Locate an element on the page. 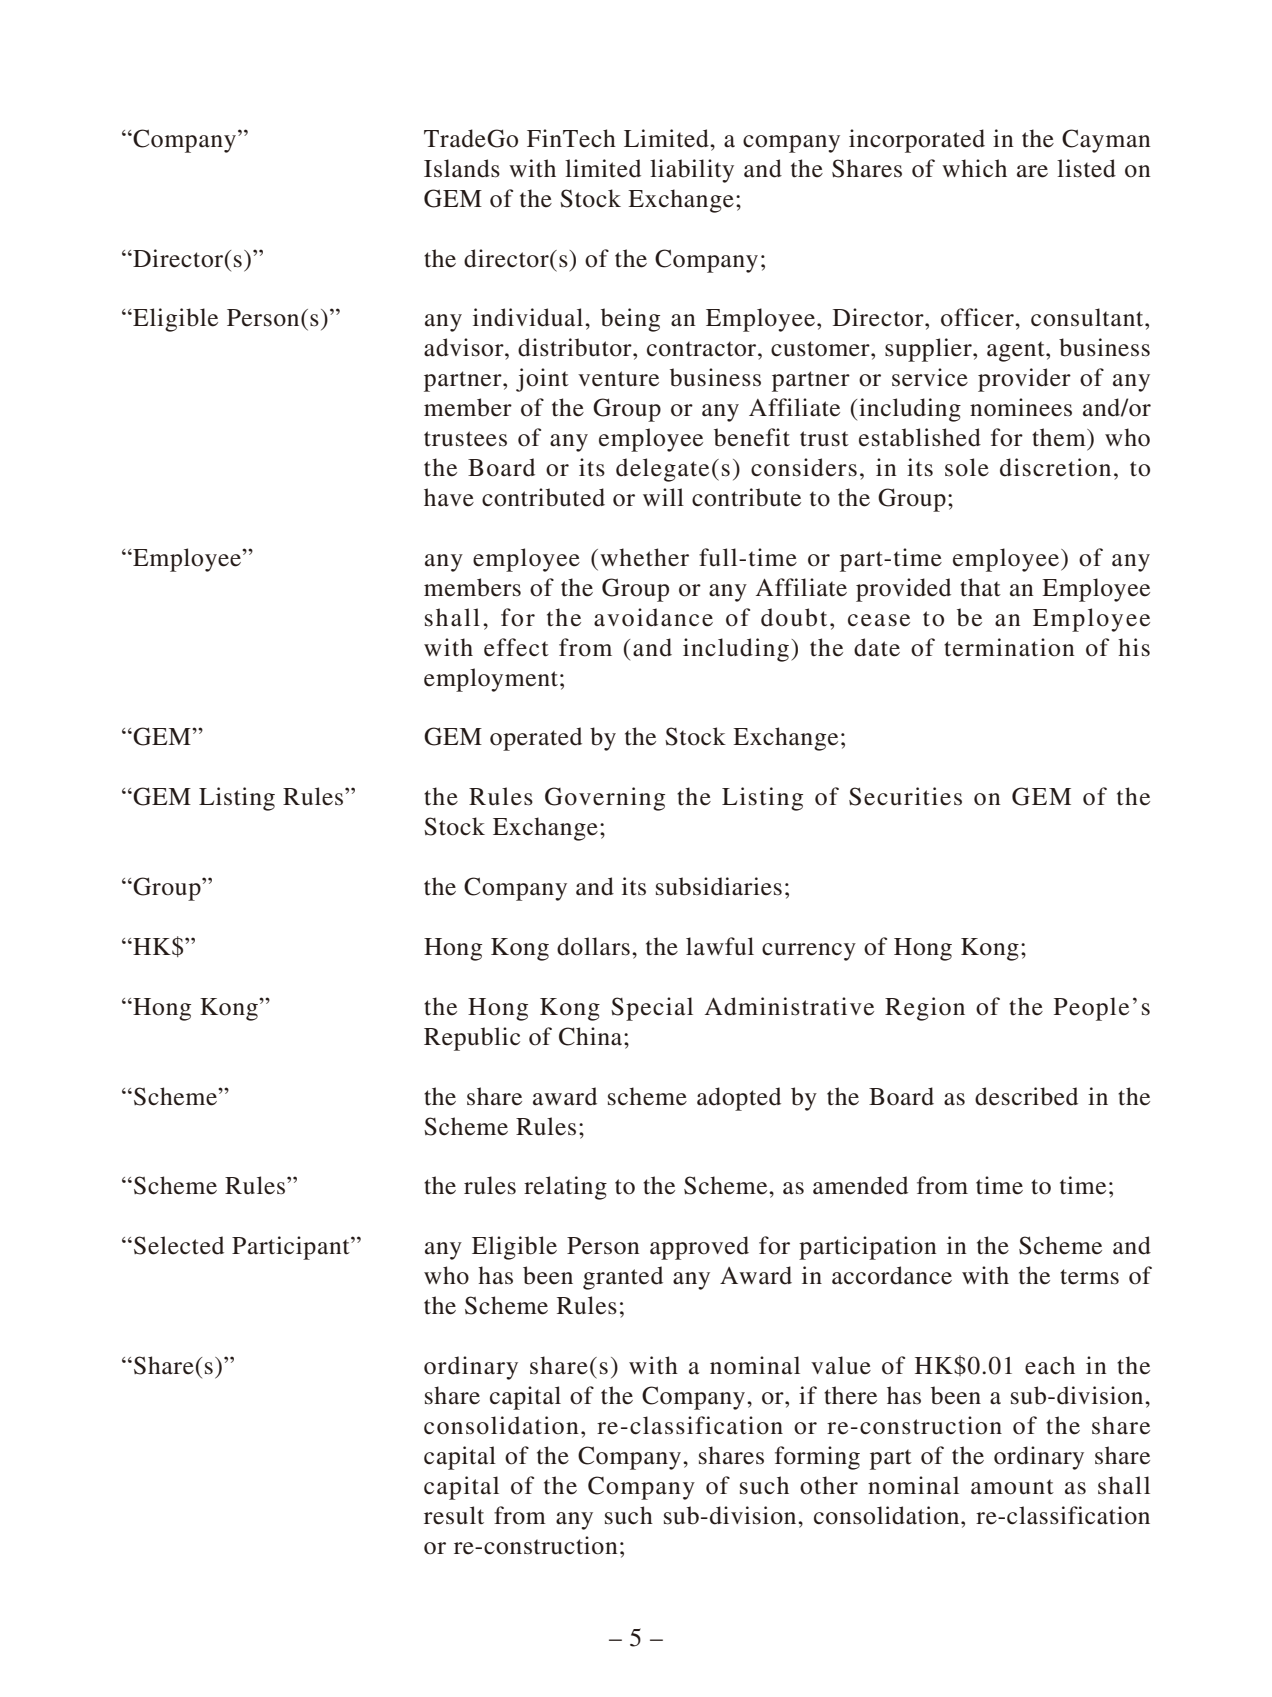  which is located at coordinates (974, 168).
